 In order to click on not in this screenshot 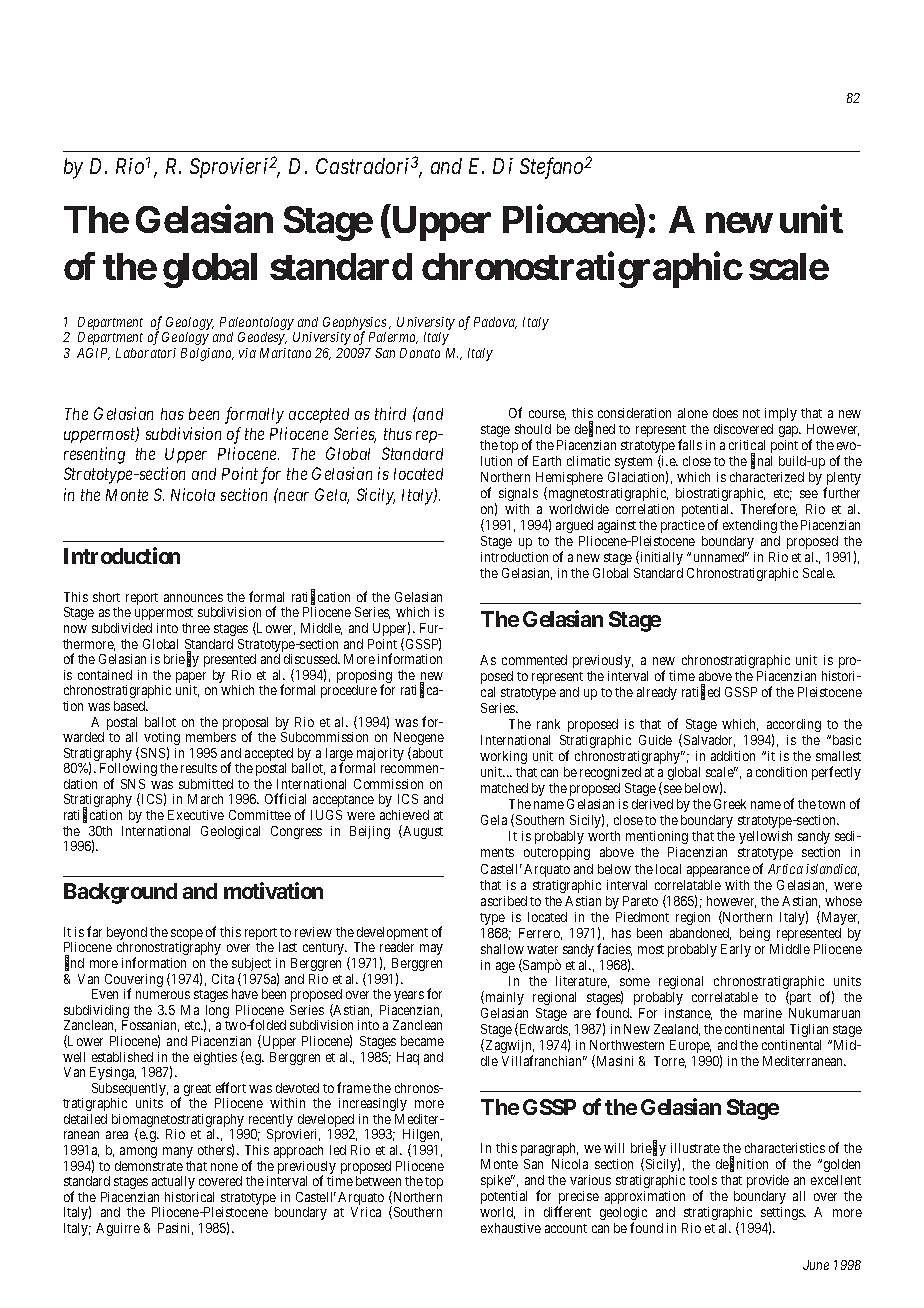, I will do `click(751, 413)`.
